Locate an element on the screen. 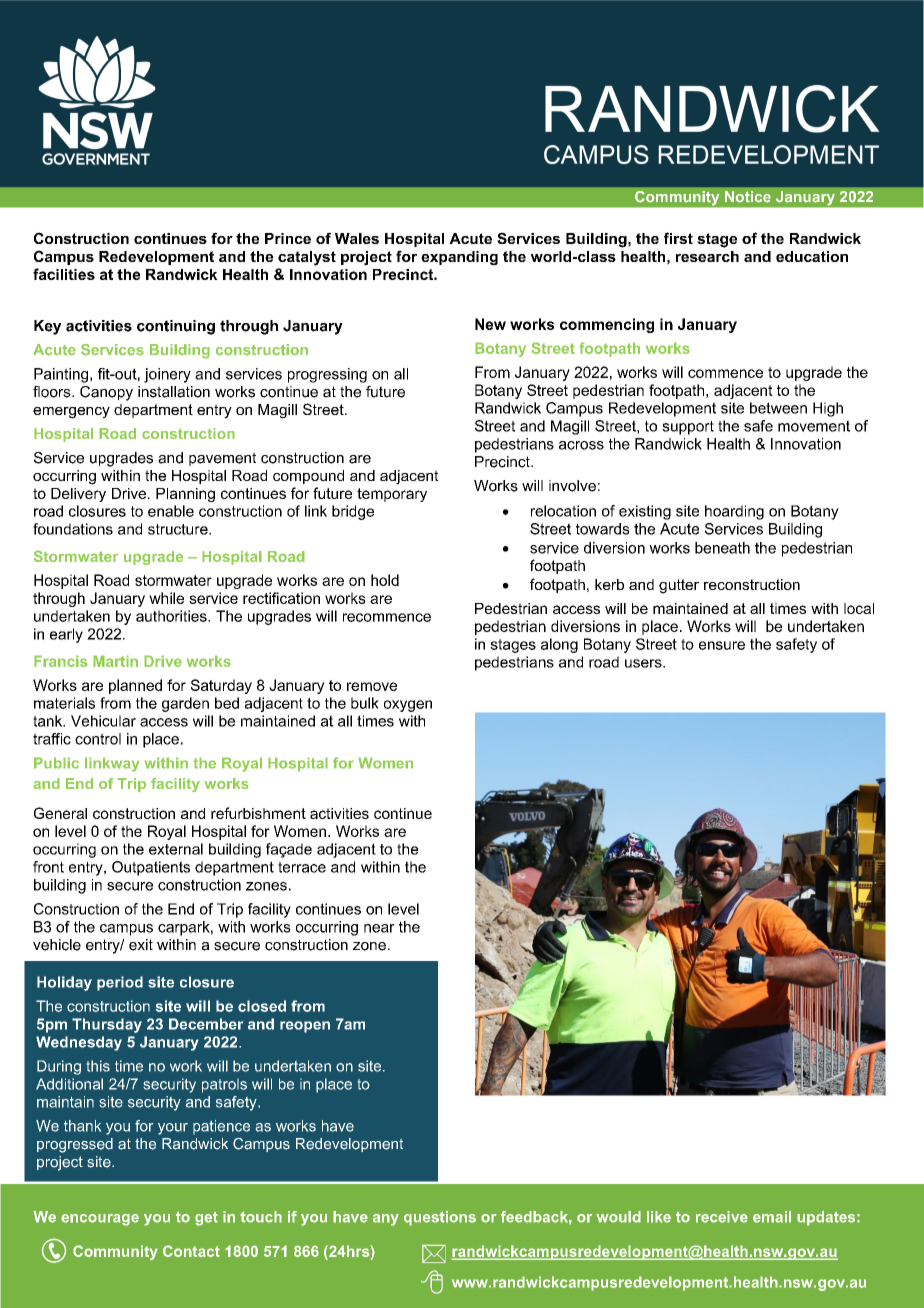 This screenshot has height=1308, width=924. hold is located at coordinates (385, 580).
